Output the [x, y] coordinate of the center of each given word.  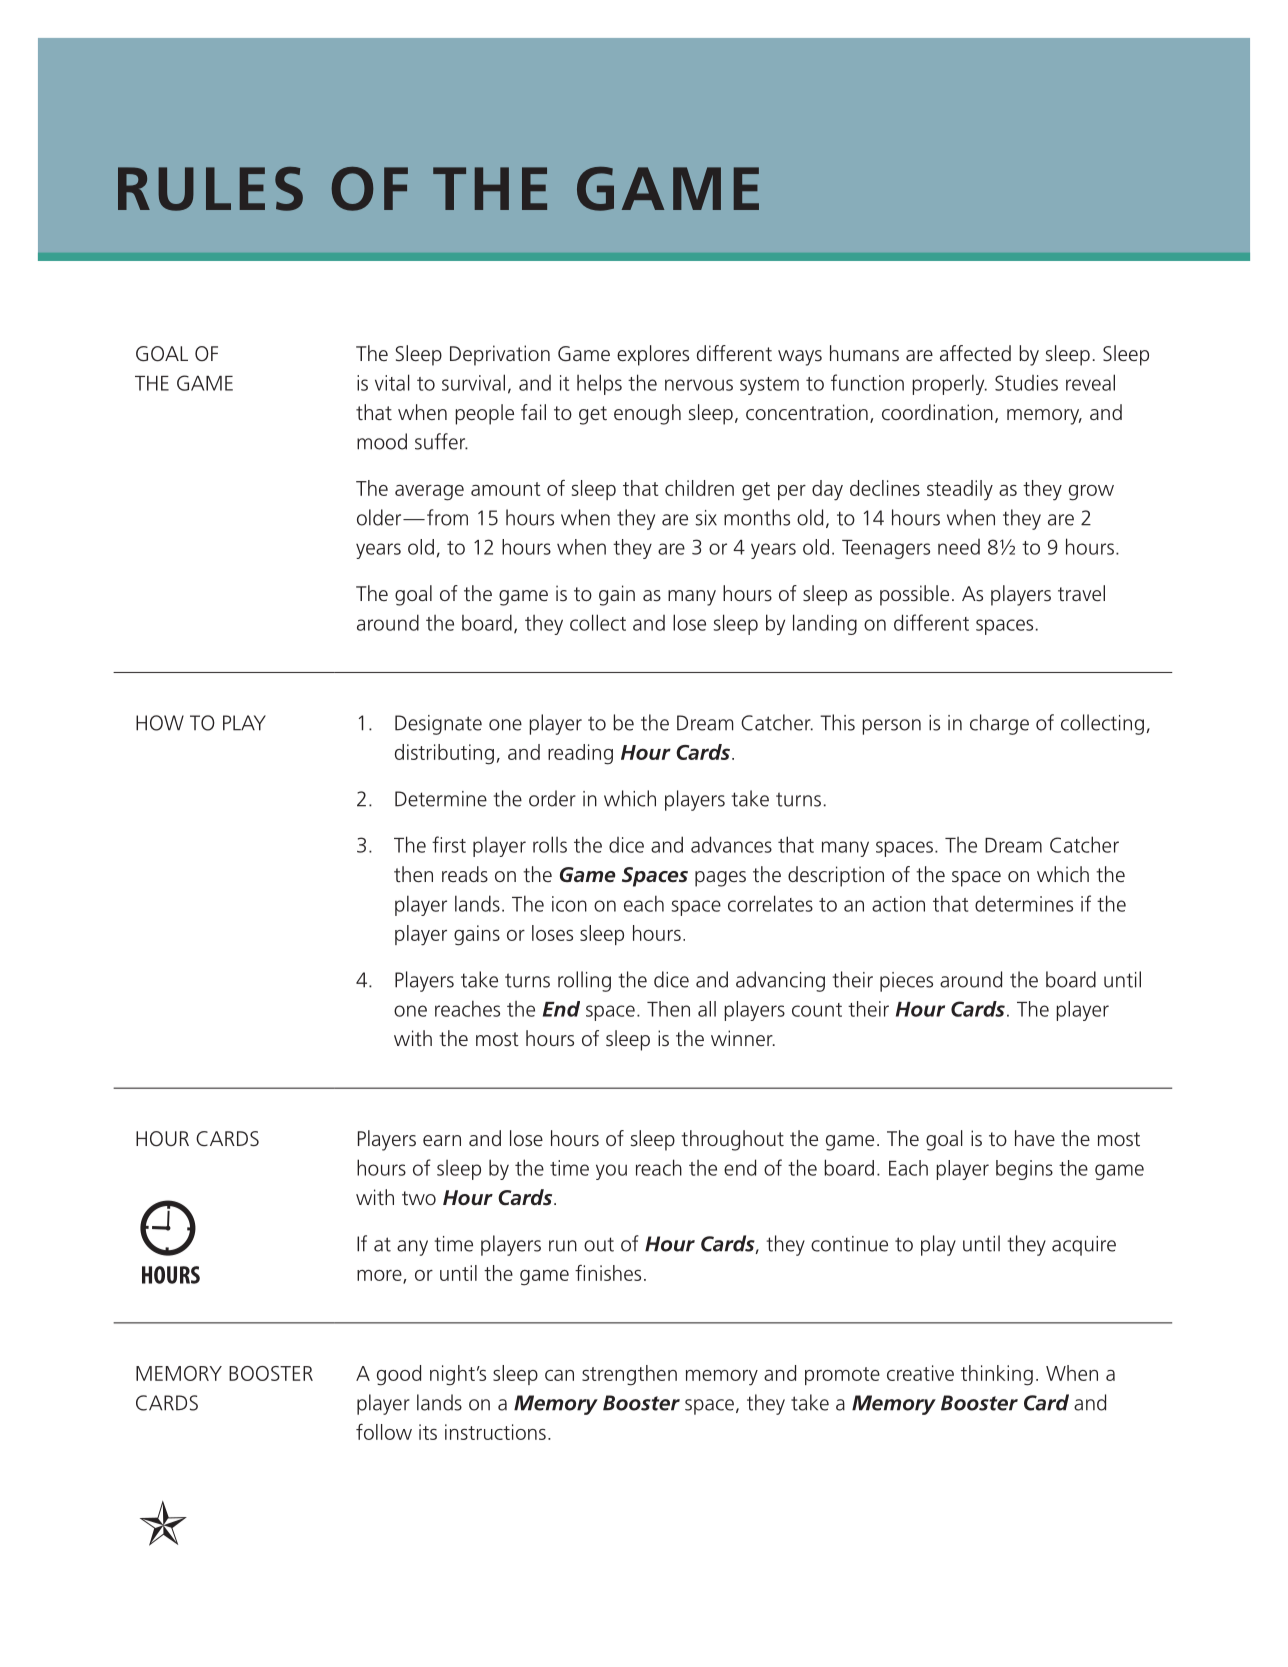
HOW [160, 723]
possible [914, 595]
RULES [210, 189]
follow [384, 1431]
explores [653, 355]
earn [442, 1140]
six [706, 518]
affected [975, 353]
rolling [584, 981]
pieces [906, 982]
